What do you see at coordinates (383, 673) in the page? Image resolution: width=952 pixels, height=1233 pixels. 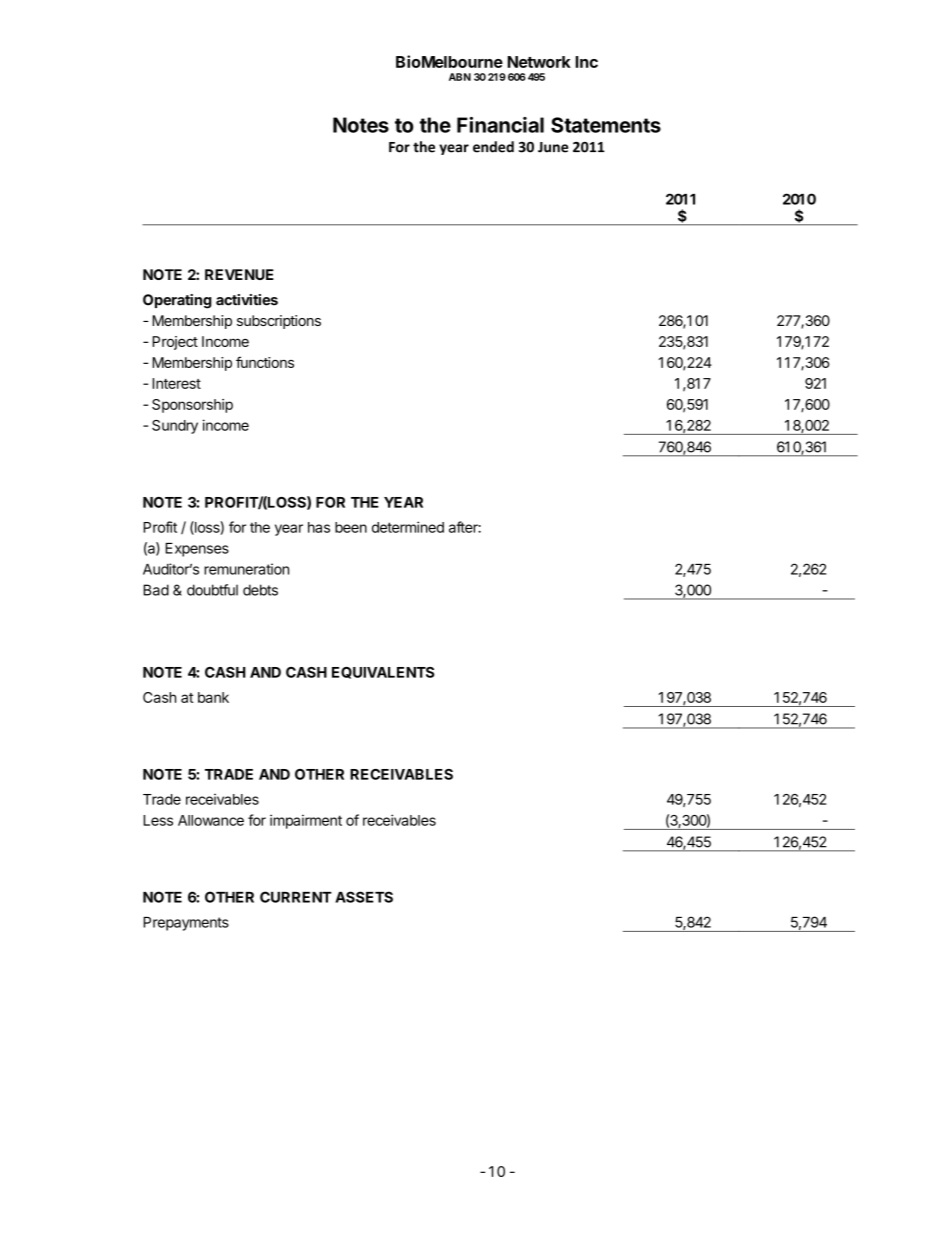 I see `EQUIVALENTS` at bounding box center [383, 673].
